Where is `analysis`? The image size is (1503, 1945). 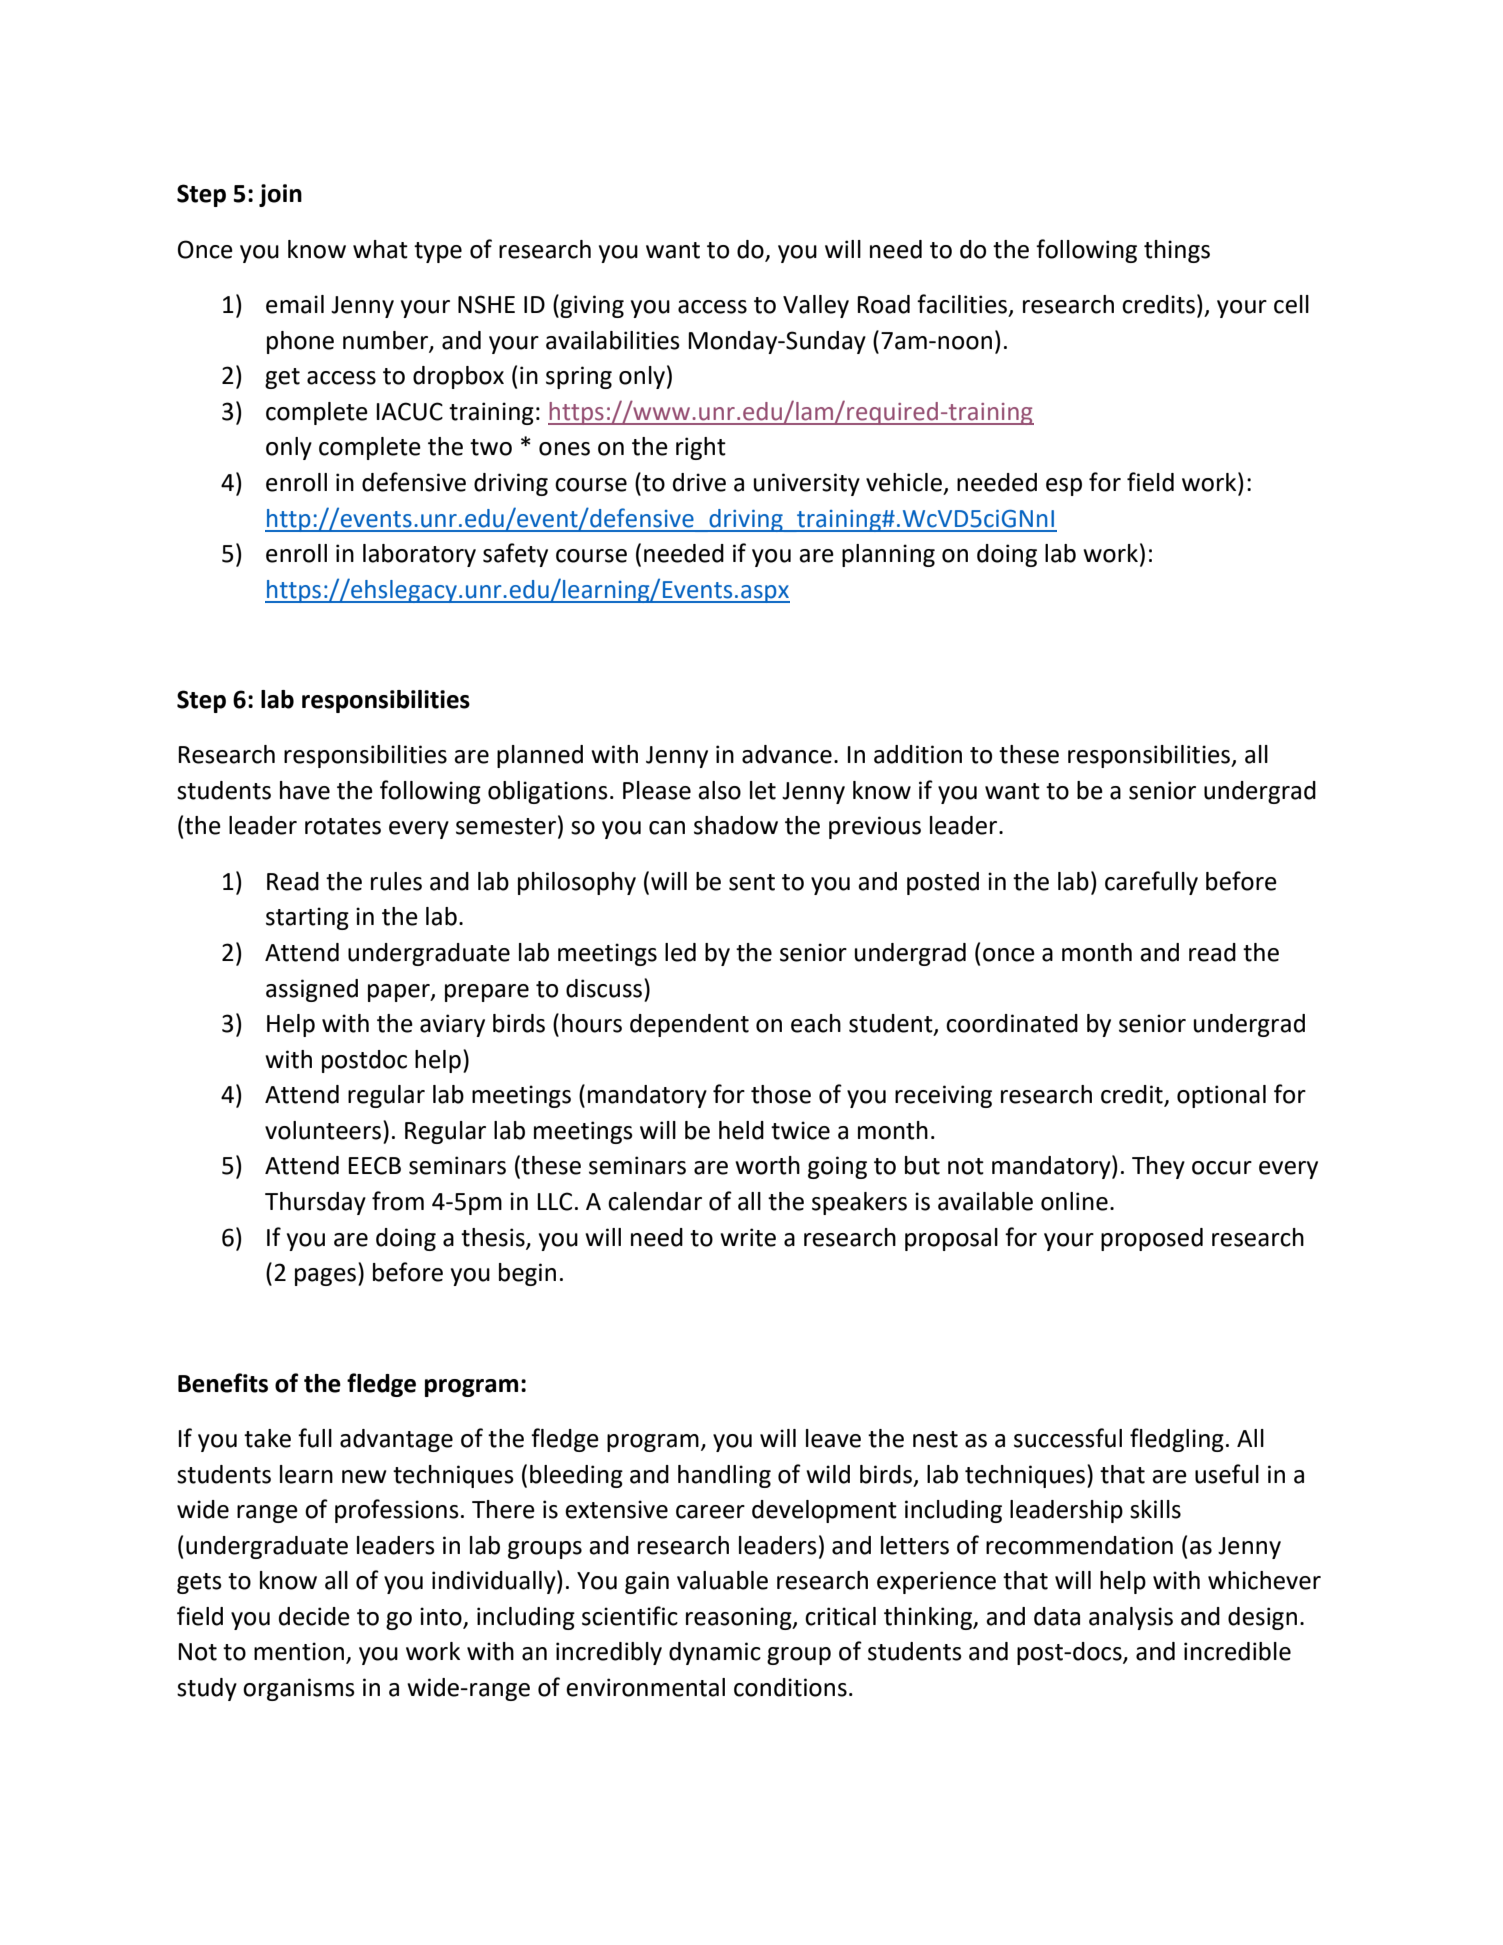
analysis is located at coordinates (1131, 1618).
